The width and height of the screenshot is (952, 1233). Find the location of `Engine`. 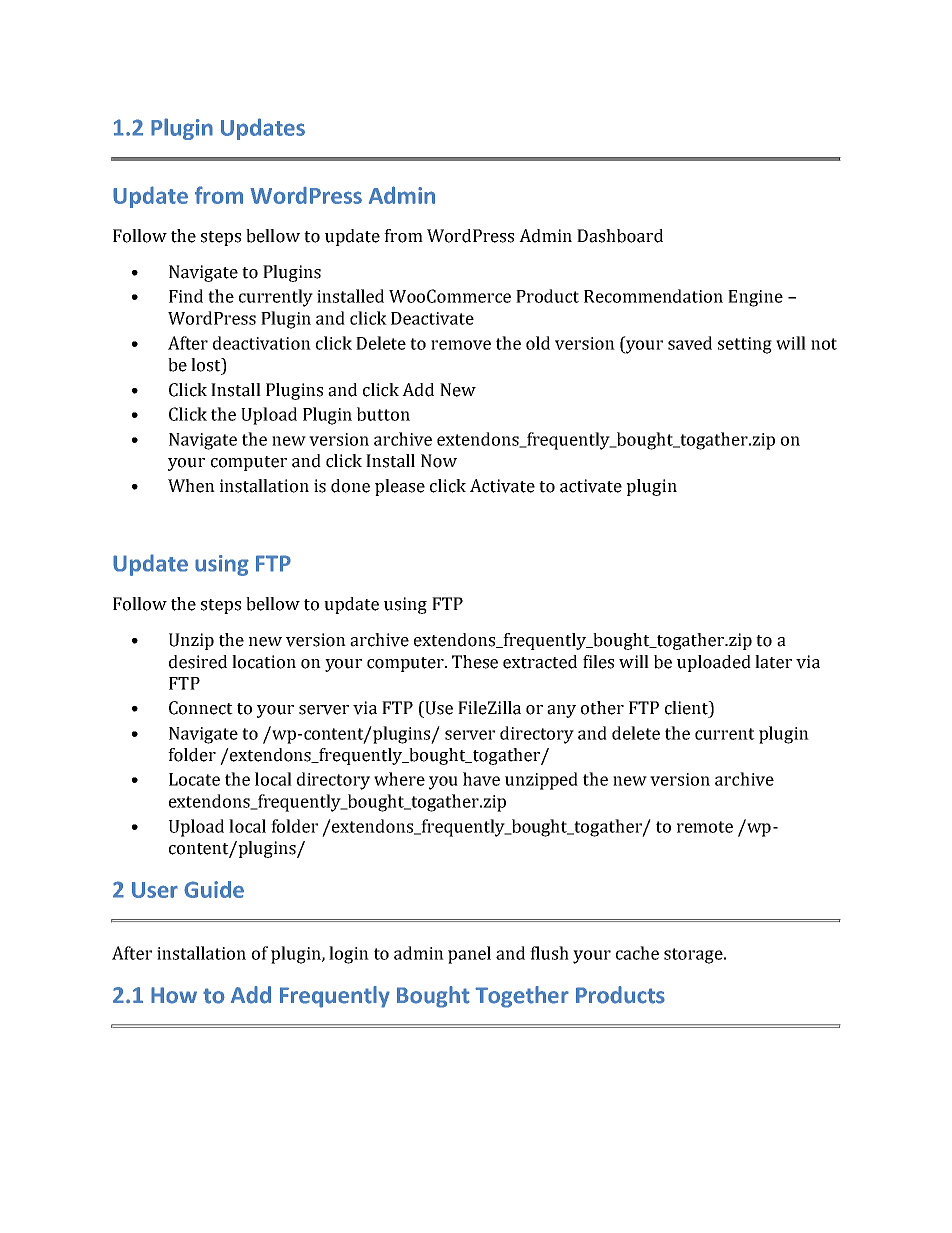

Engine is located at coordinates (755, 298).
